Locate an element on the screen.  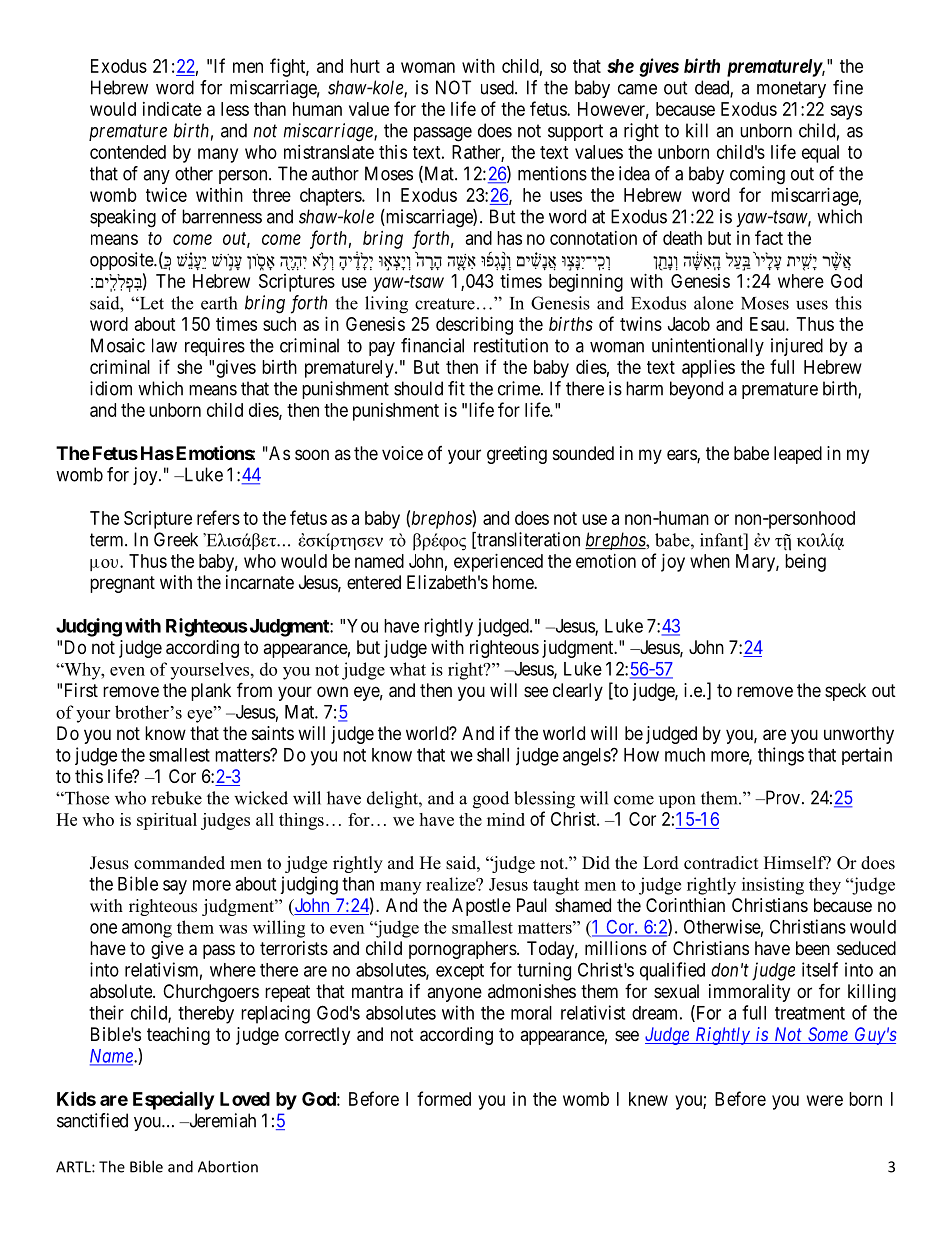
earth is located at coordinates (219, 303).
